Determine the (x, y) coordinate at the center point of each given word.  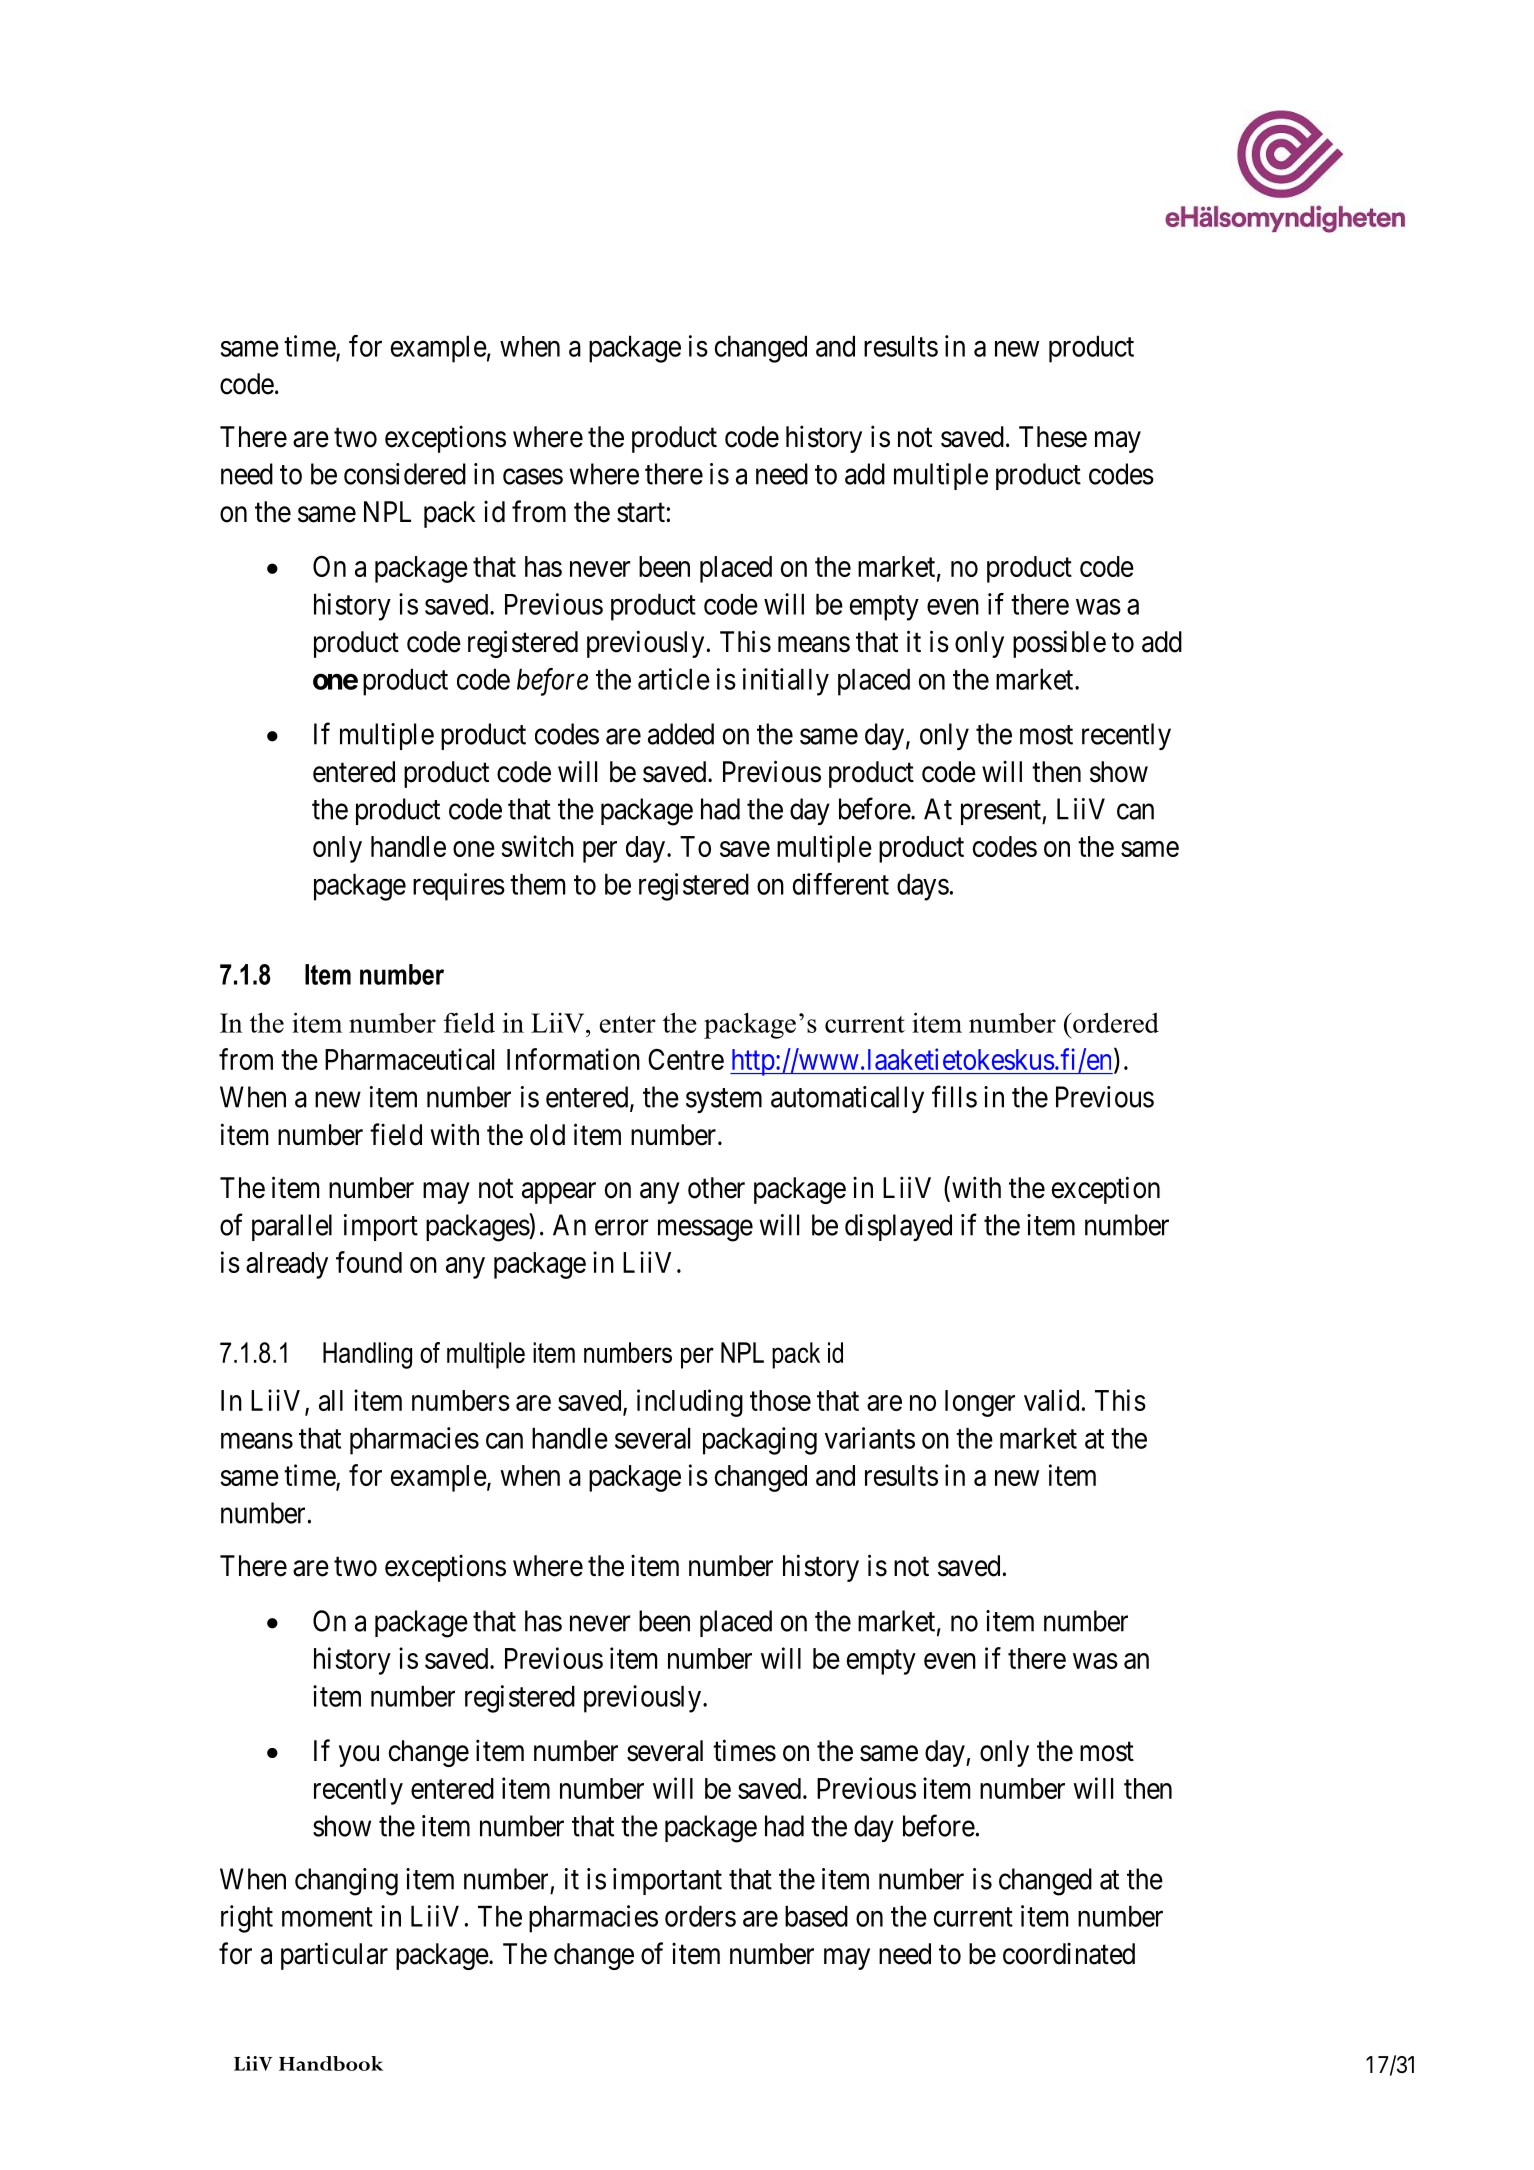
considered (405, 474)
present (1002, 812)
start (641, 513)
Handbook (331, 2063)
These (1053, 437)
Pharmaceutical (409, 1059)
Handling (367, 1355)
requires (459, 887)
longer (980, 1403)
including (690, 1403)
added (681, 734)
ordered (1115, 1022)
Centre (686, 1059)
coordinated (1069, 1954)
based (816, 1916)
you (359, 1756)
